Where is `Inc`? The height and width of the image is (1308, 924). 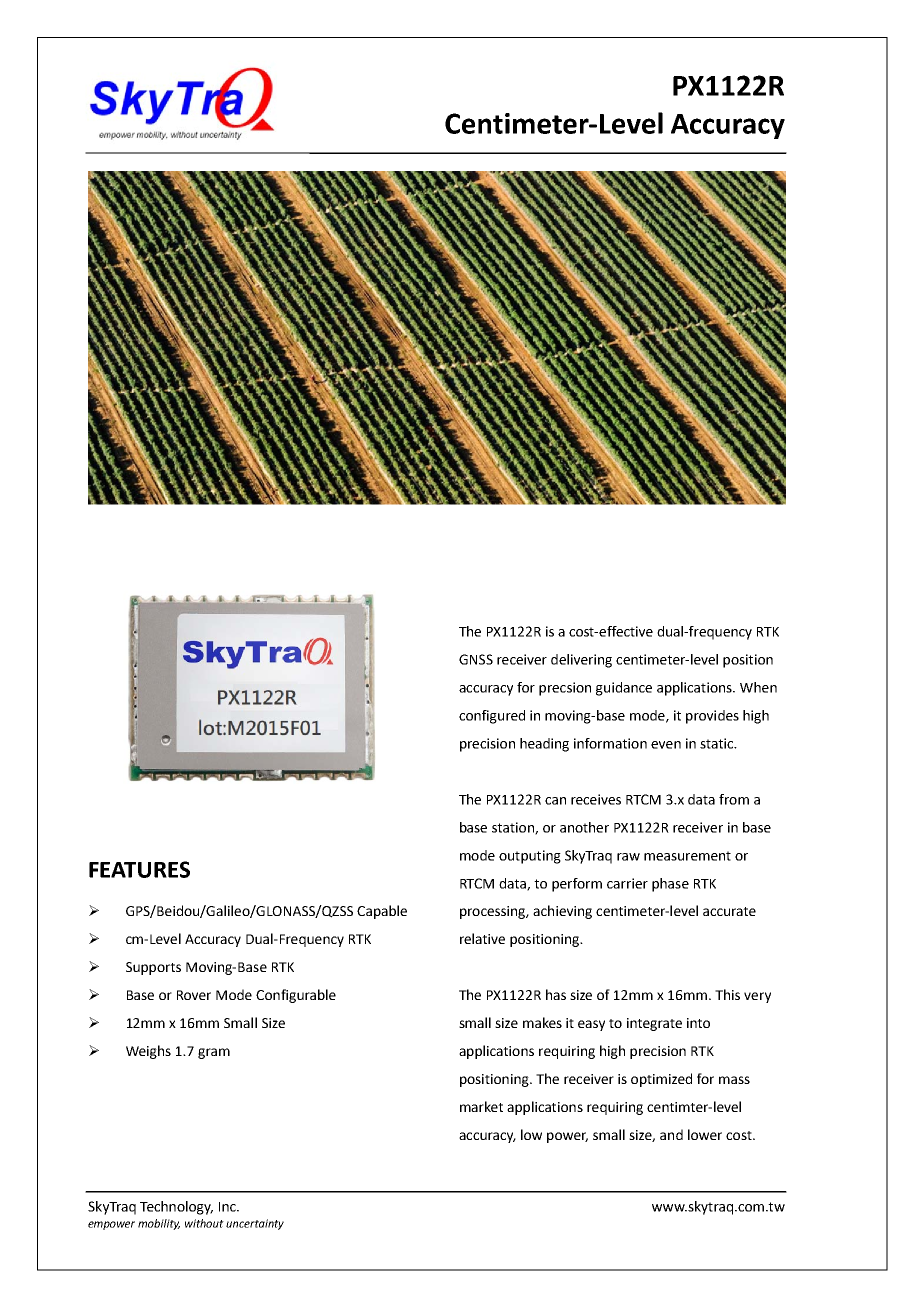 Inc is located at coordinates (228, 1207).
